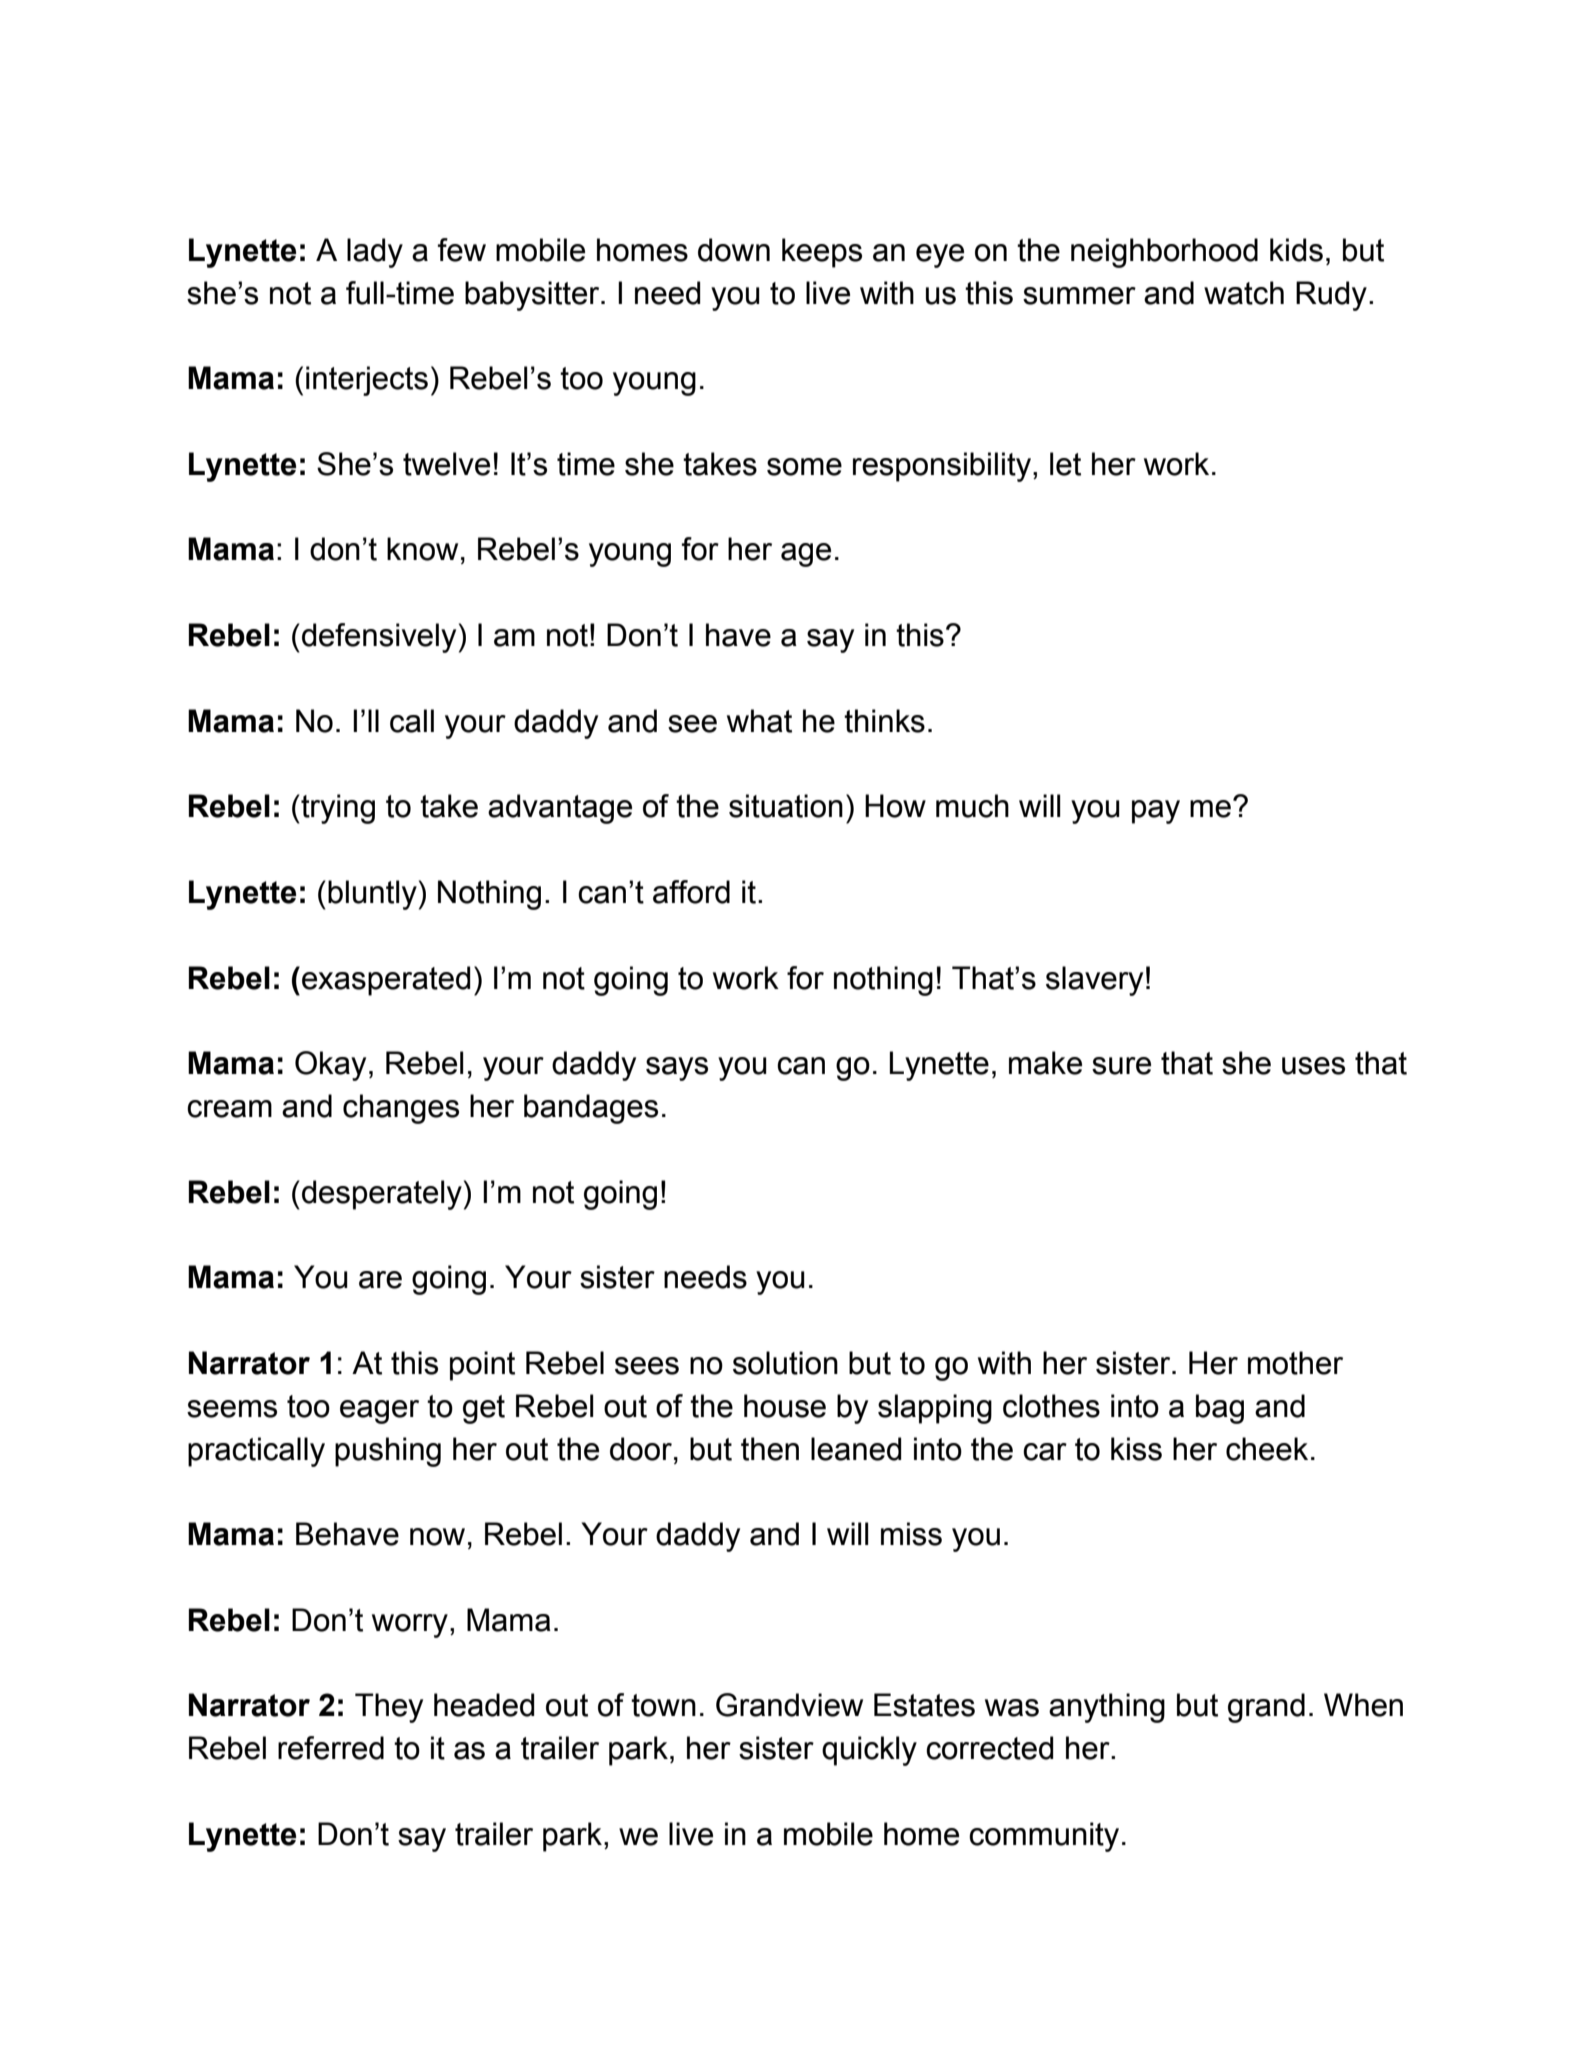 The height and width of the page is (2055, 1588). Describe the element at coordinates (331, 1748) in the page. I see `referred` at that location.
